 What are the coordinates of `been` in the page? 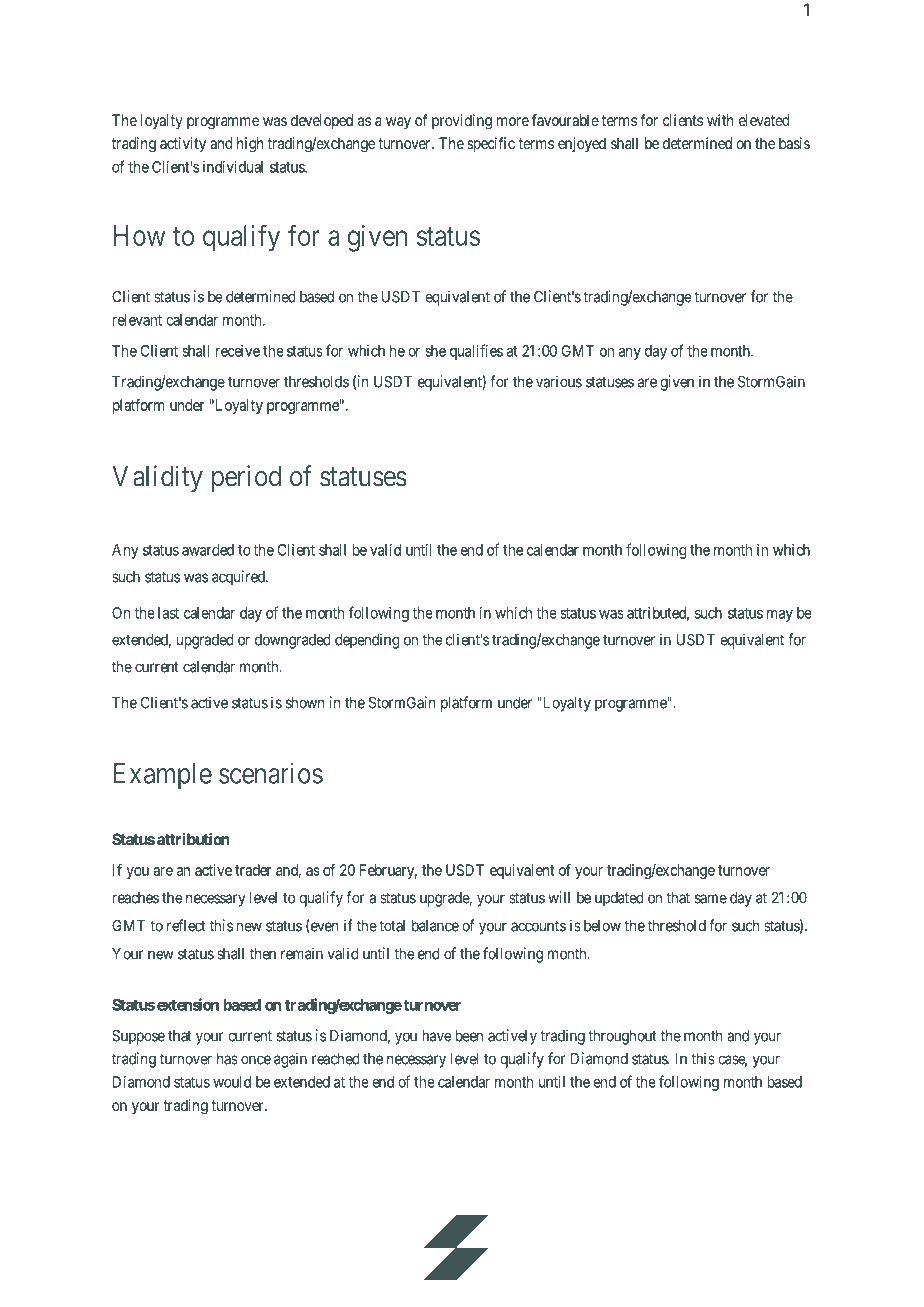 It's located at (469, 1036).
